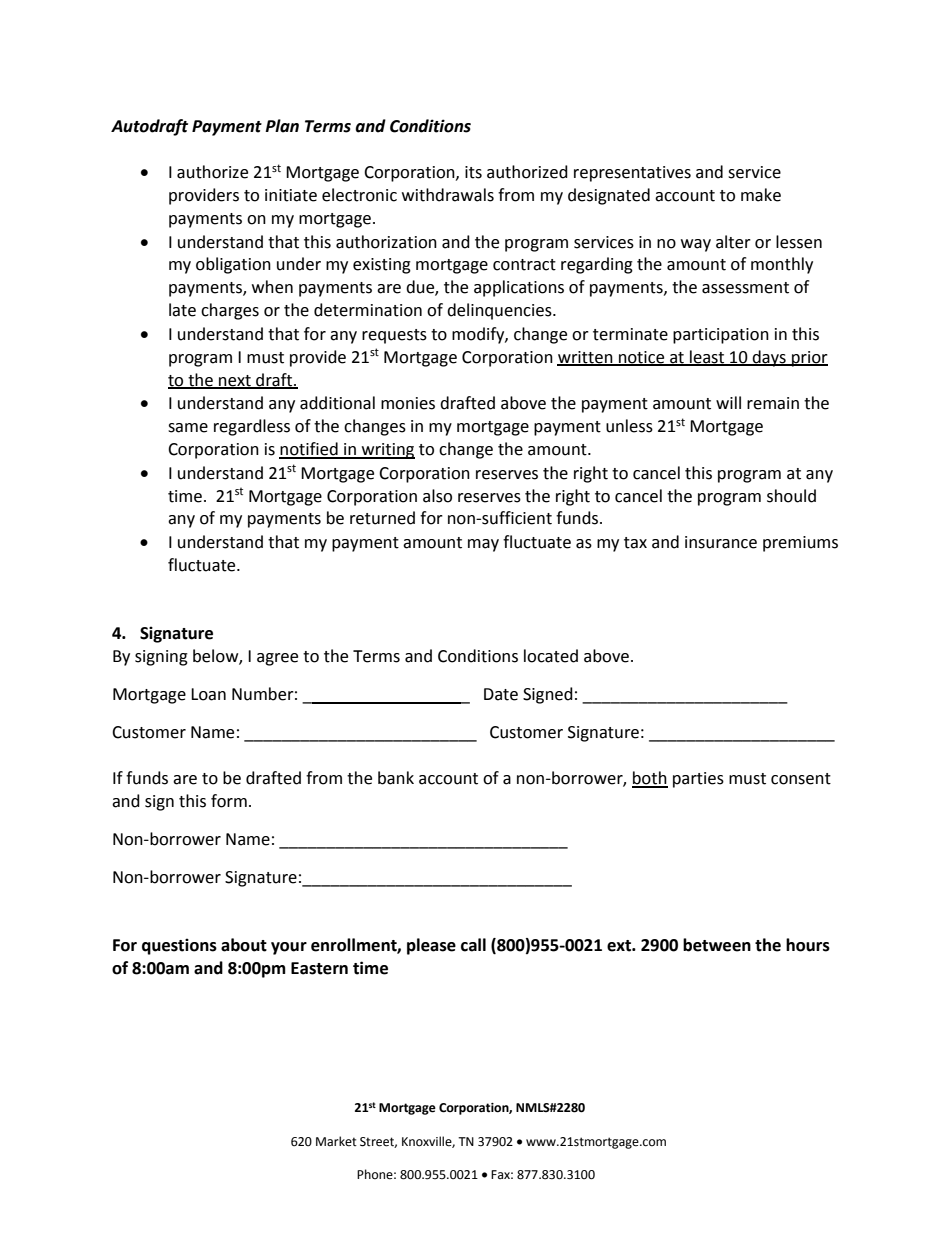 Image resolution: width=952 pixels, height=1233 pixels. I want to click on about, so click(244, 945).
